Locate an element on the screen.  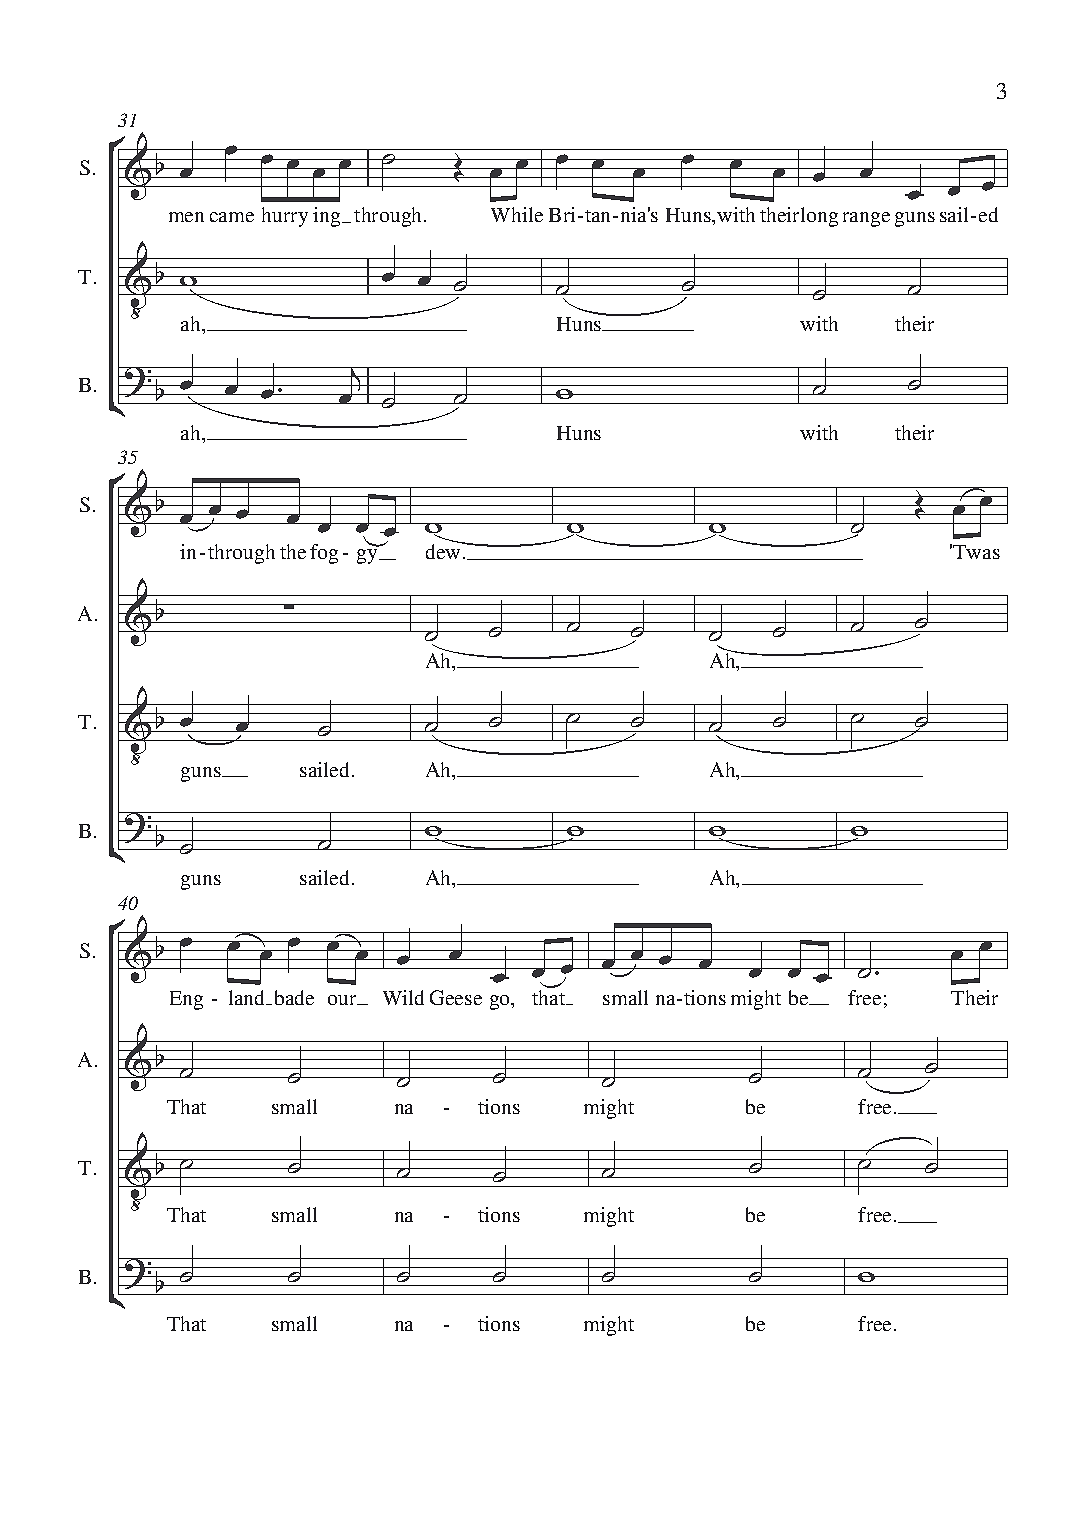
range is located at coordinates (866, 219).
